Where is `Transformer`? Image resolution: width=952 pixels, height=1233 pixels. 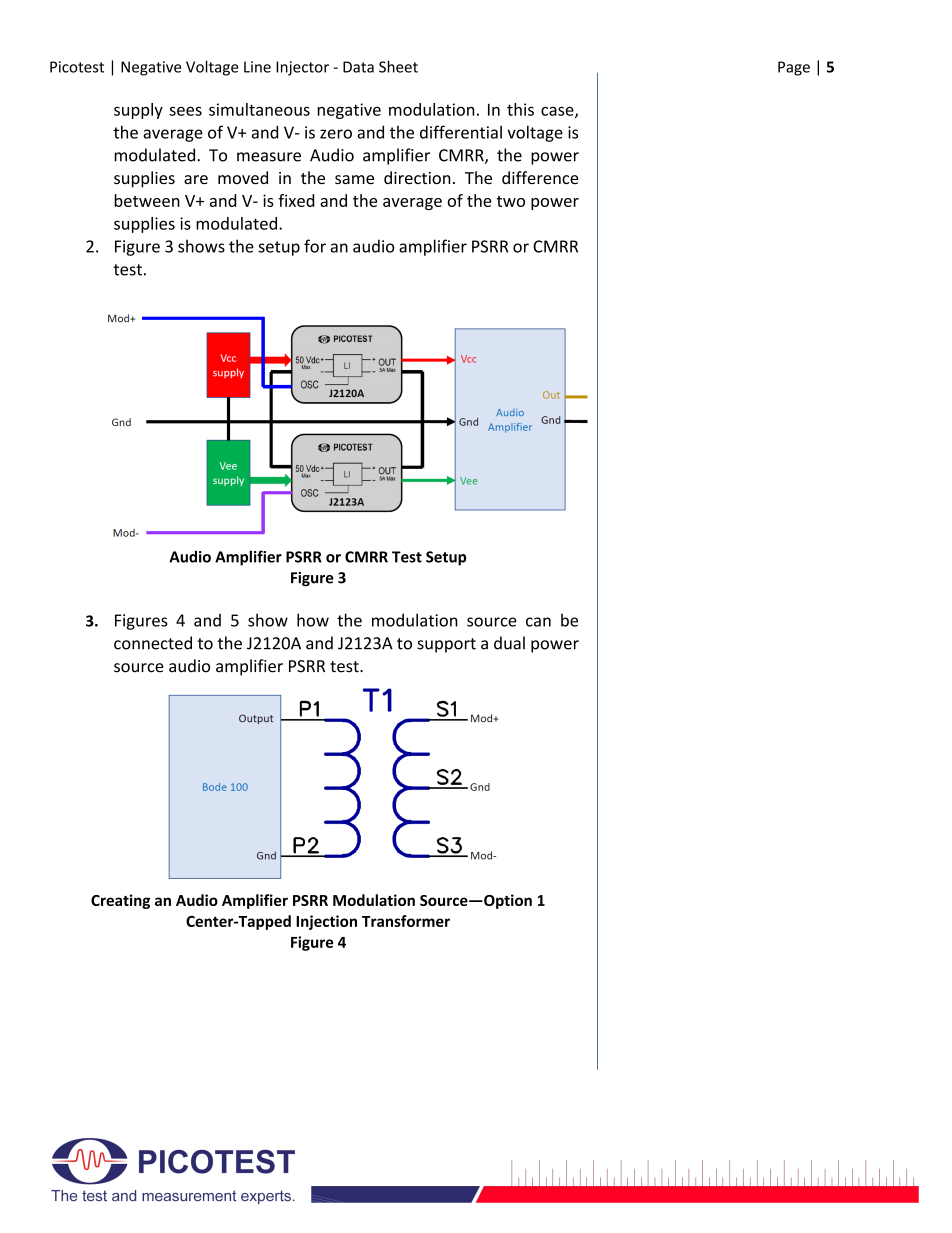 Transformer is located at coordinates (406, 921).
